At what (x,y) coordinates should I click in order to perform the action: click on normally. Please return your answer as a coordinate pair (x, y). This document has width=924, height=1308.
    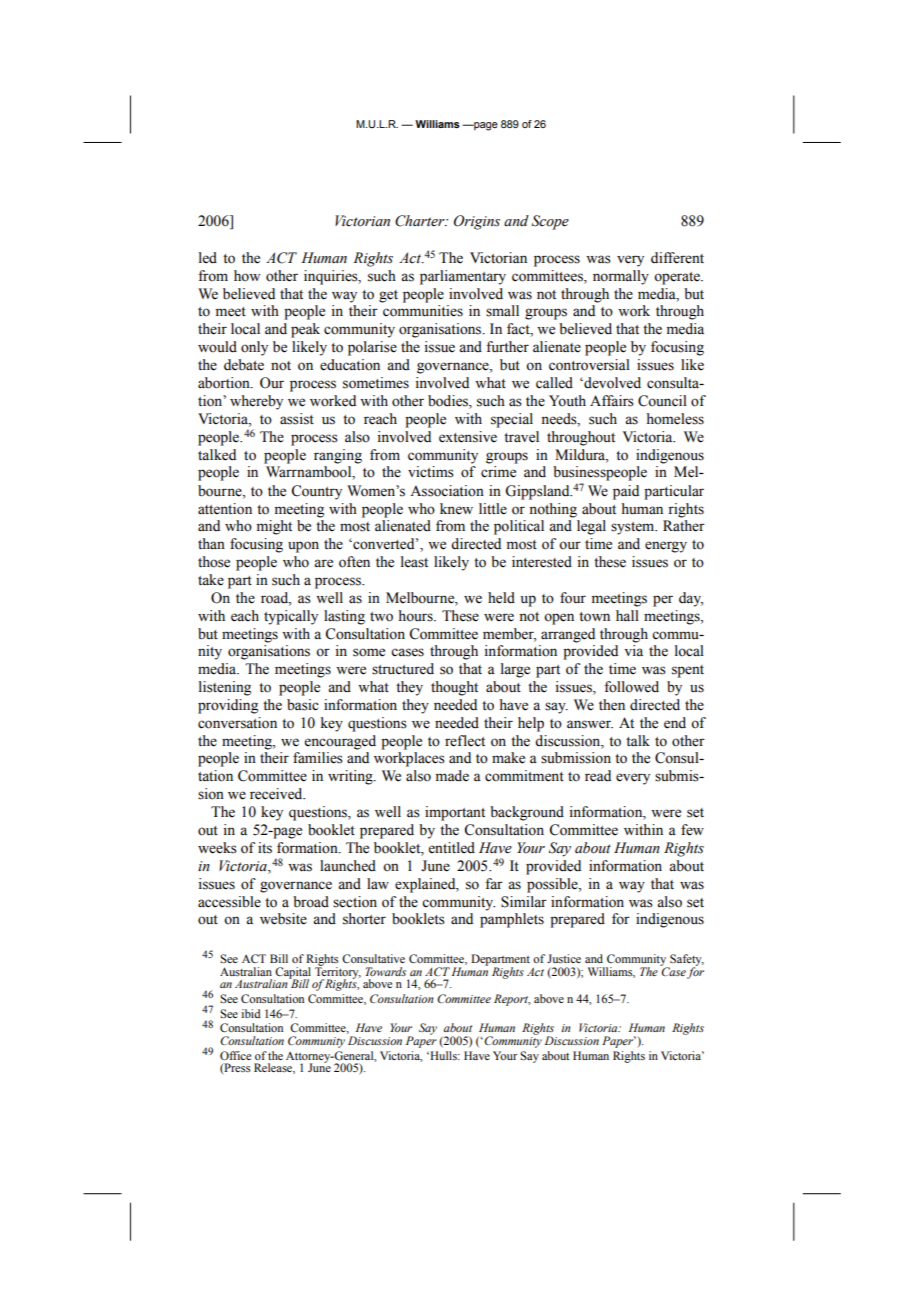
    Looking at the image, I should click on (621, 277).
